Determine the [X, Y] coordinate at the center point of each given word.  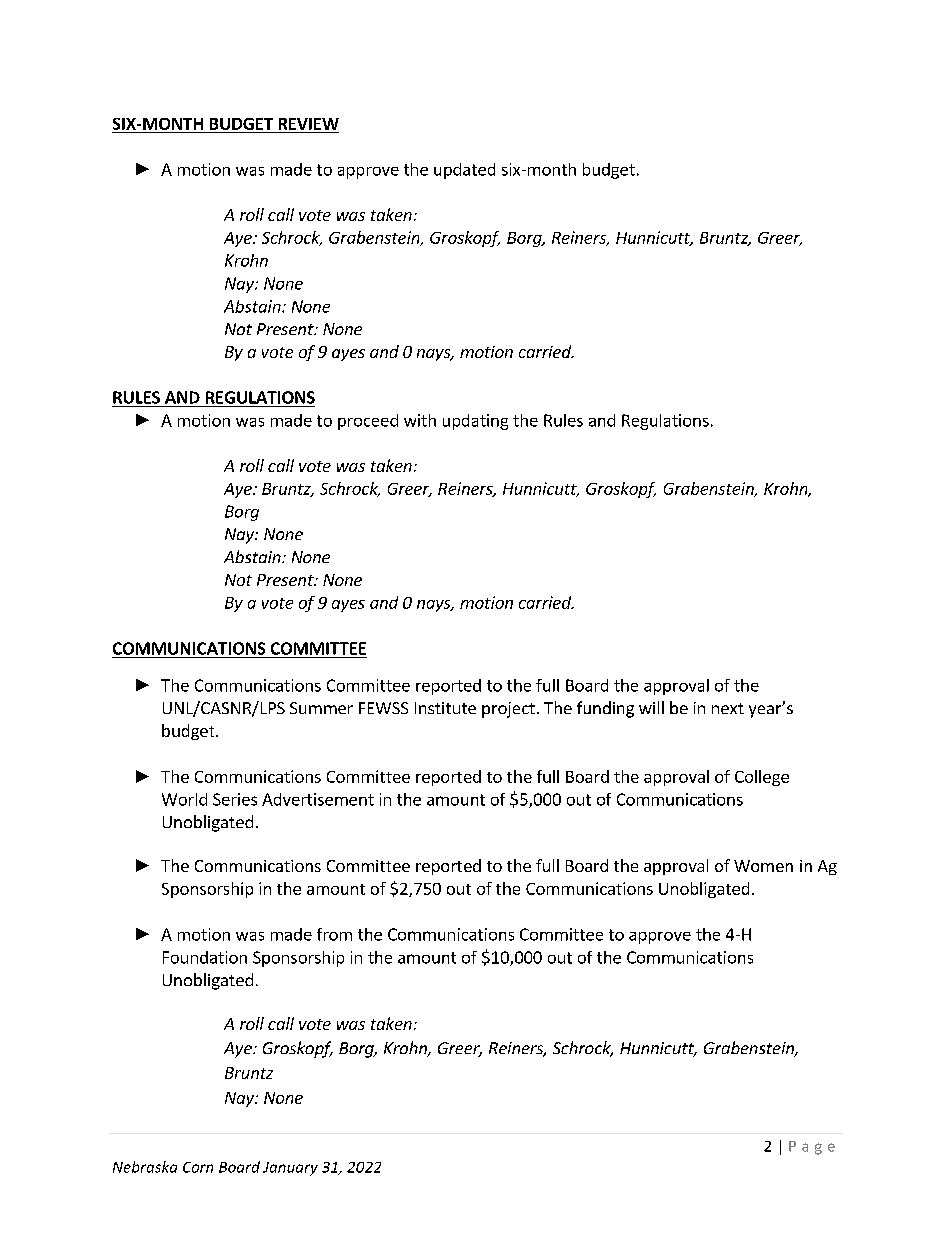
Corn [198, 1167]
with [420, 420]
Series [235, 799]
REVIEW [309, 124]
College [762, 778]
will [651, 707]
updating [475, 422]
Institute [445, 708]
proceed [368, 422]
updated [464, 171]
